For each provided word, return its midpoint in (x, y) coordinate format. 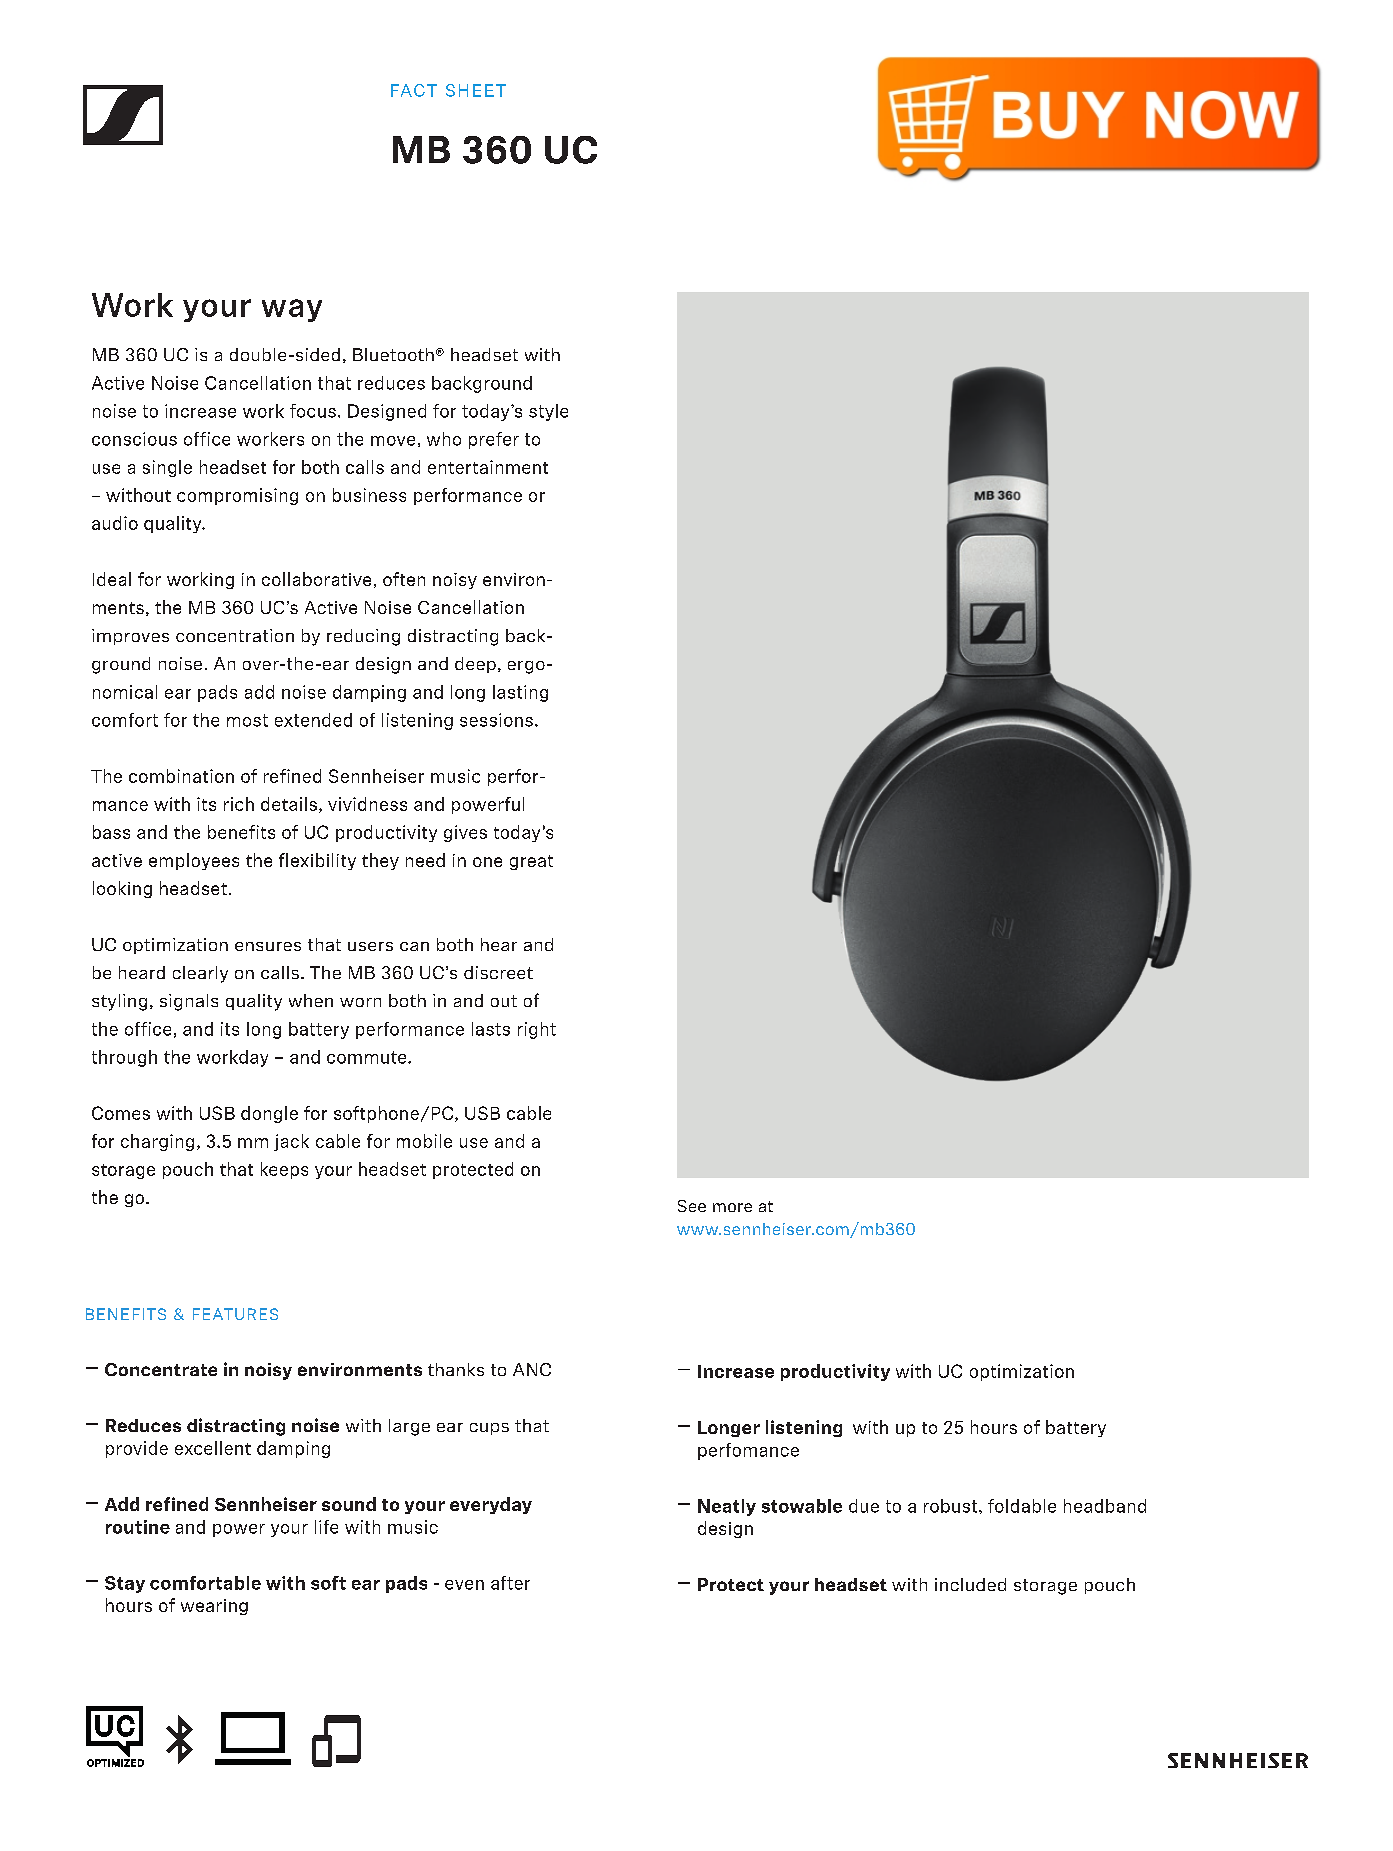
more (732, 1207)
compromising (237, 496)
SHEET (476, 90)
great (531, 862)
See (692, 1206)
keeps (284, 1170)
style (548, 412)
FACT (414, 90)
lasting (520, 693)
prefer (494, 440)
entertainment (488, 467)
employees (194, 861)
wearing (214, 1607)
